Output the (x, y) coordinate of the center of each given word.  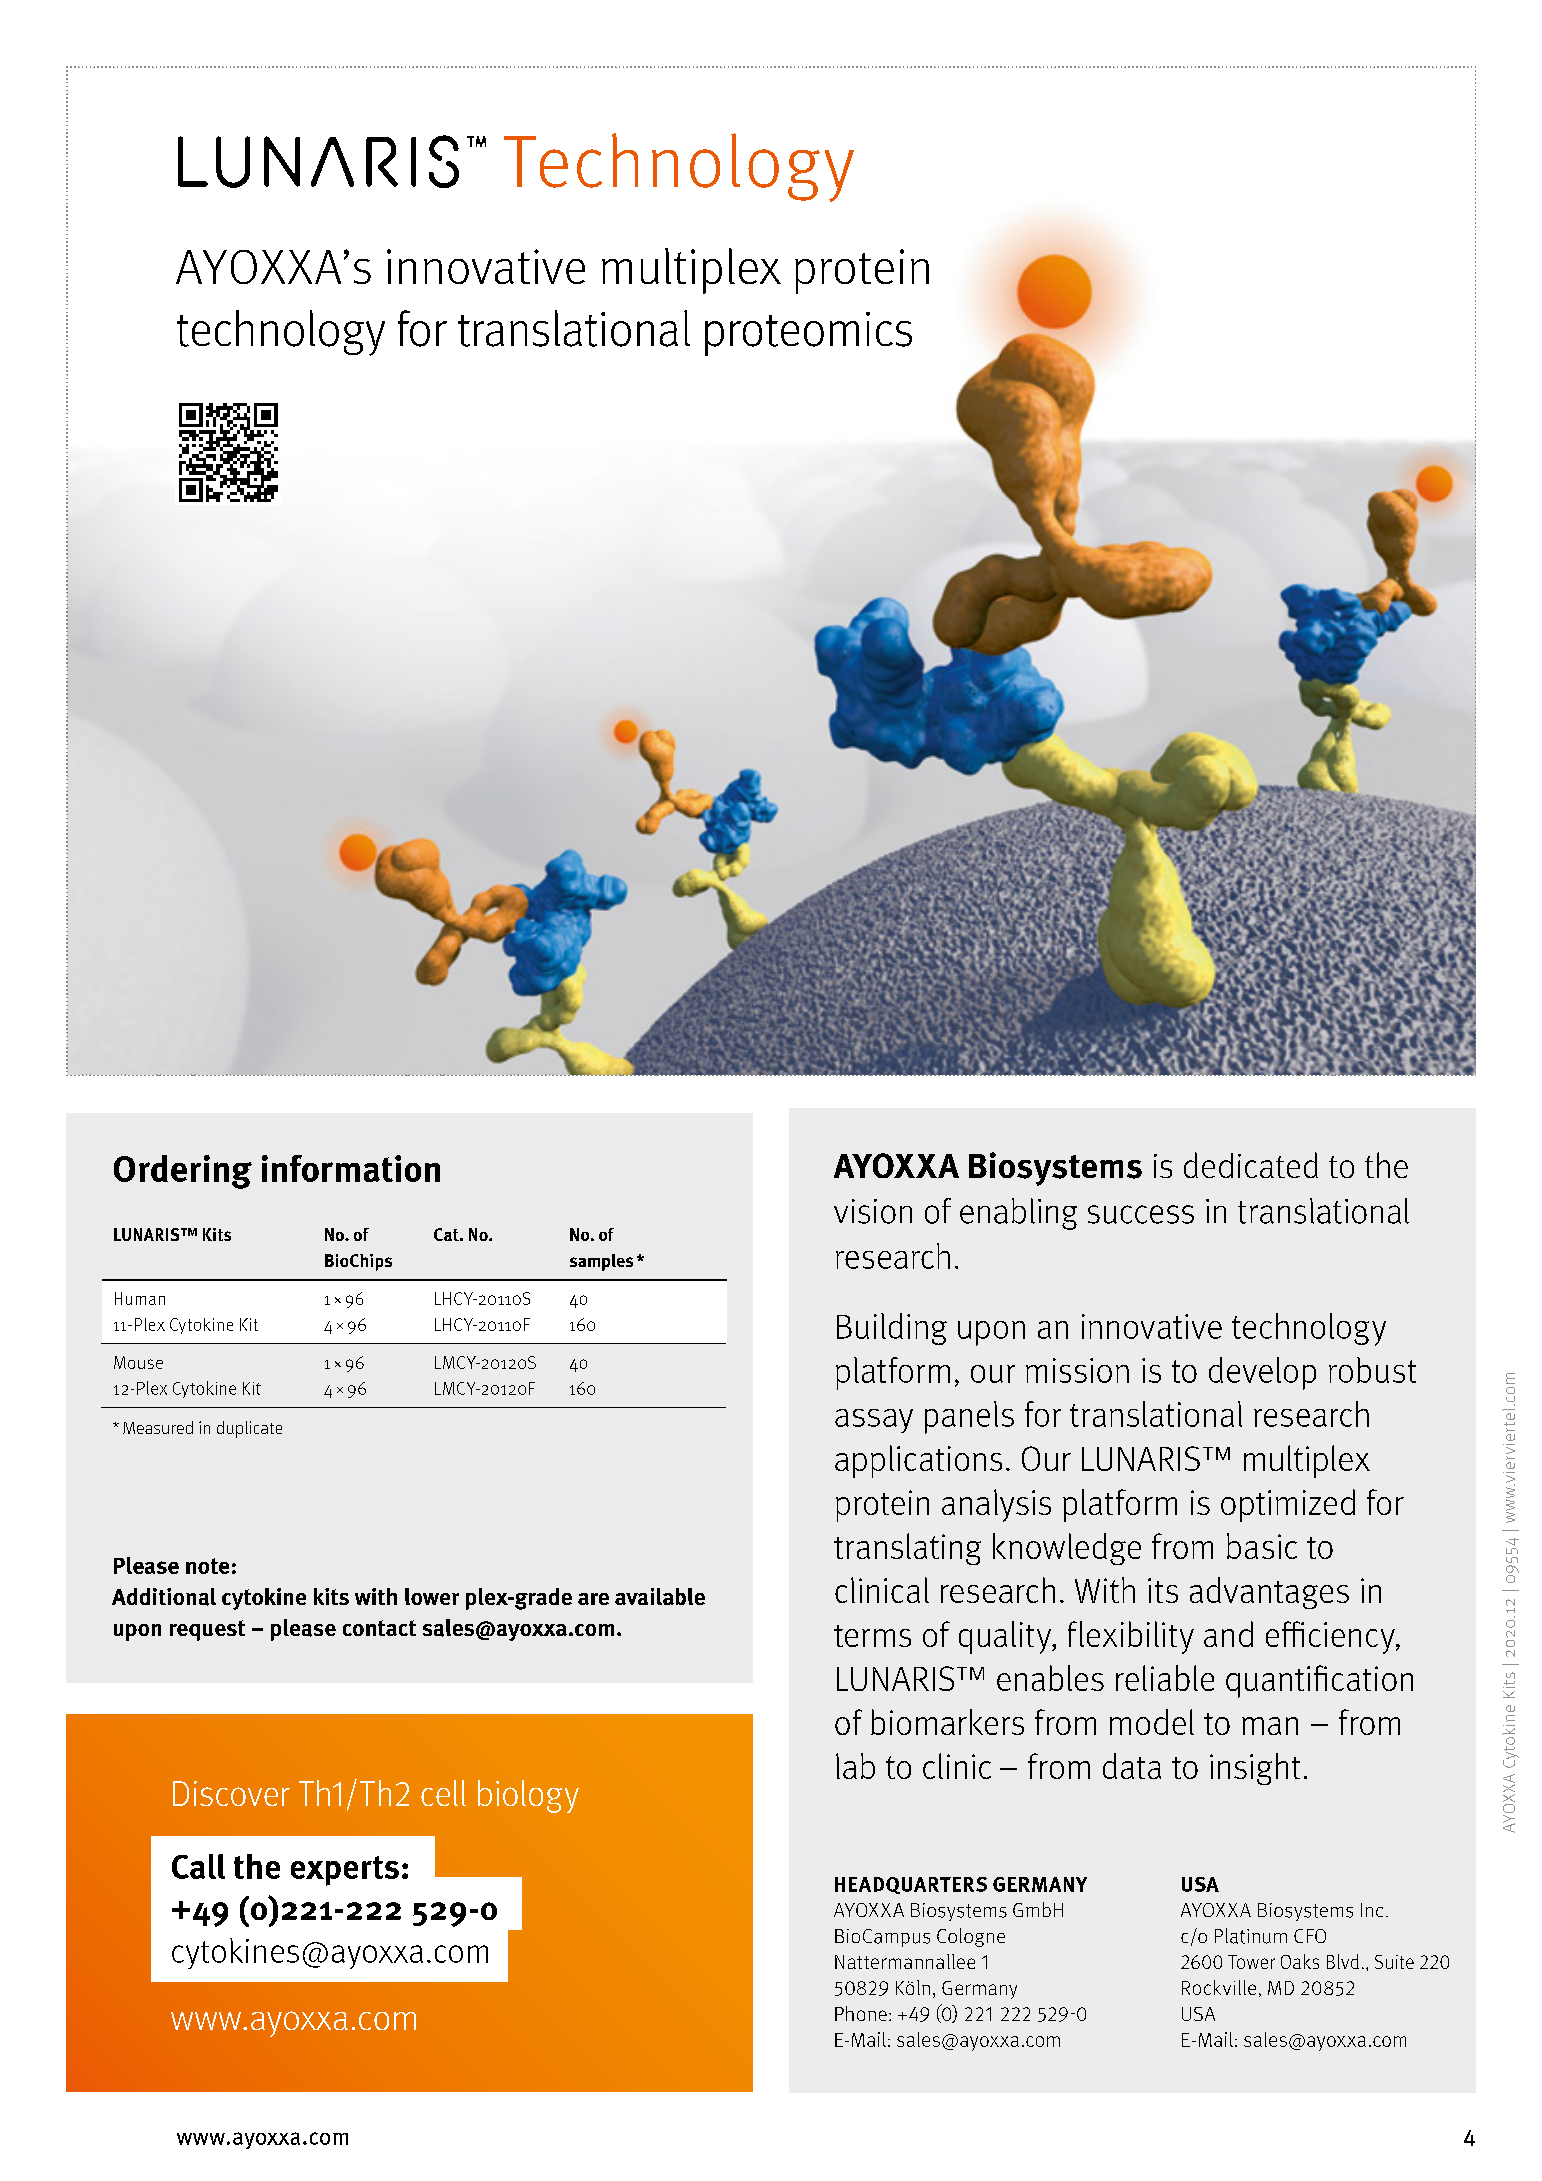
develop (1262, 1373)
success (1141, 1214)
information (351, 1168)
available (660, 1596)
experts (345, 1871)
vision (873, 1211)
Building (892, 1329)
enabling (1018, 1214)
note (207, 1566)
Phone (861, 2013)
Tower (1251, 1962)
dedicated (1251, 1165)
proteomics (808, 334)
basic (1262, 1546)
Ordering (183, 1172)
